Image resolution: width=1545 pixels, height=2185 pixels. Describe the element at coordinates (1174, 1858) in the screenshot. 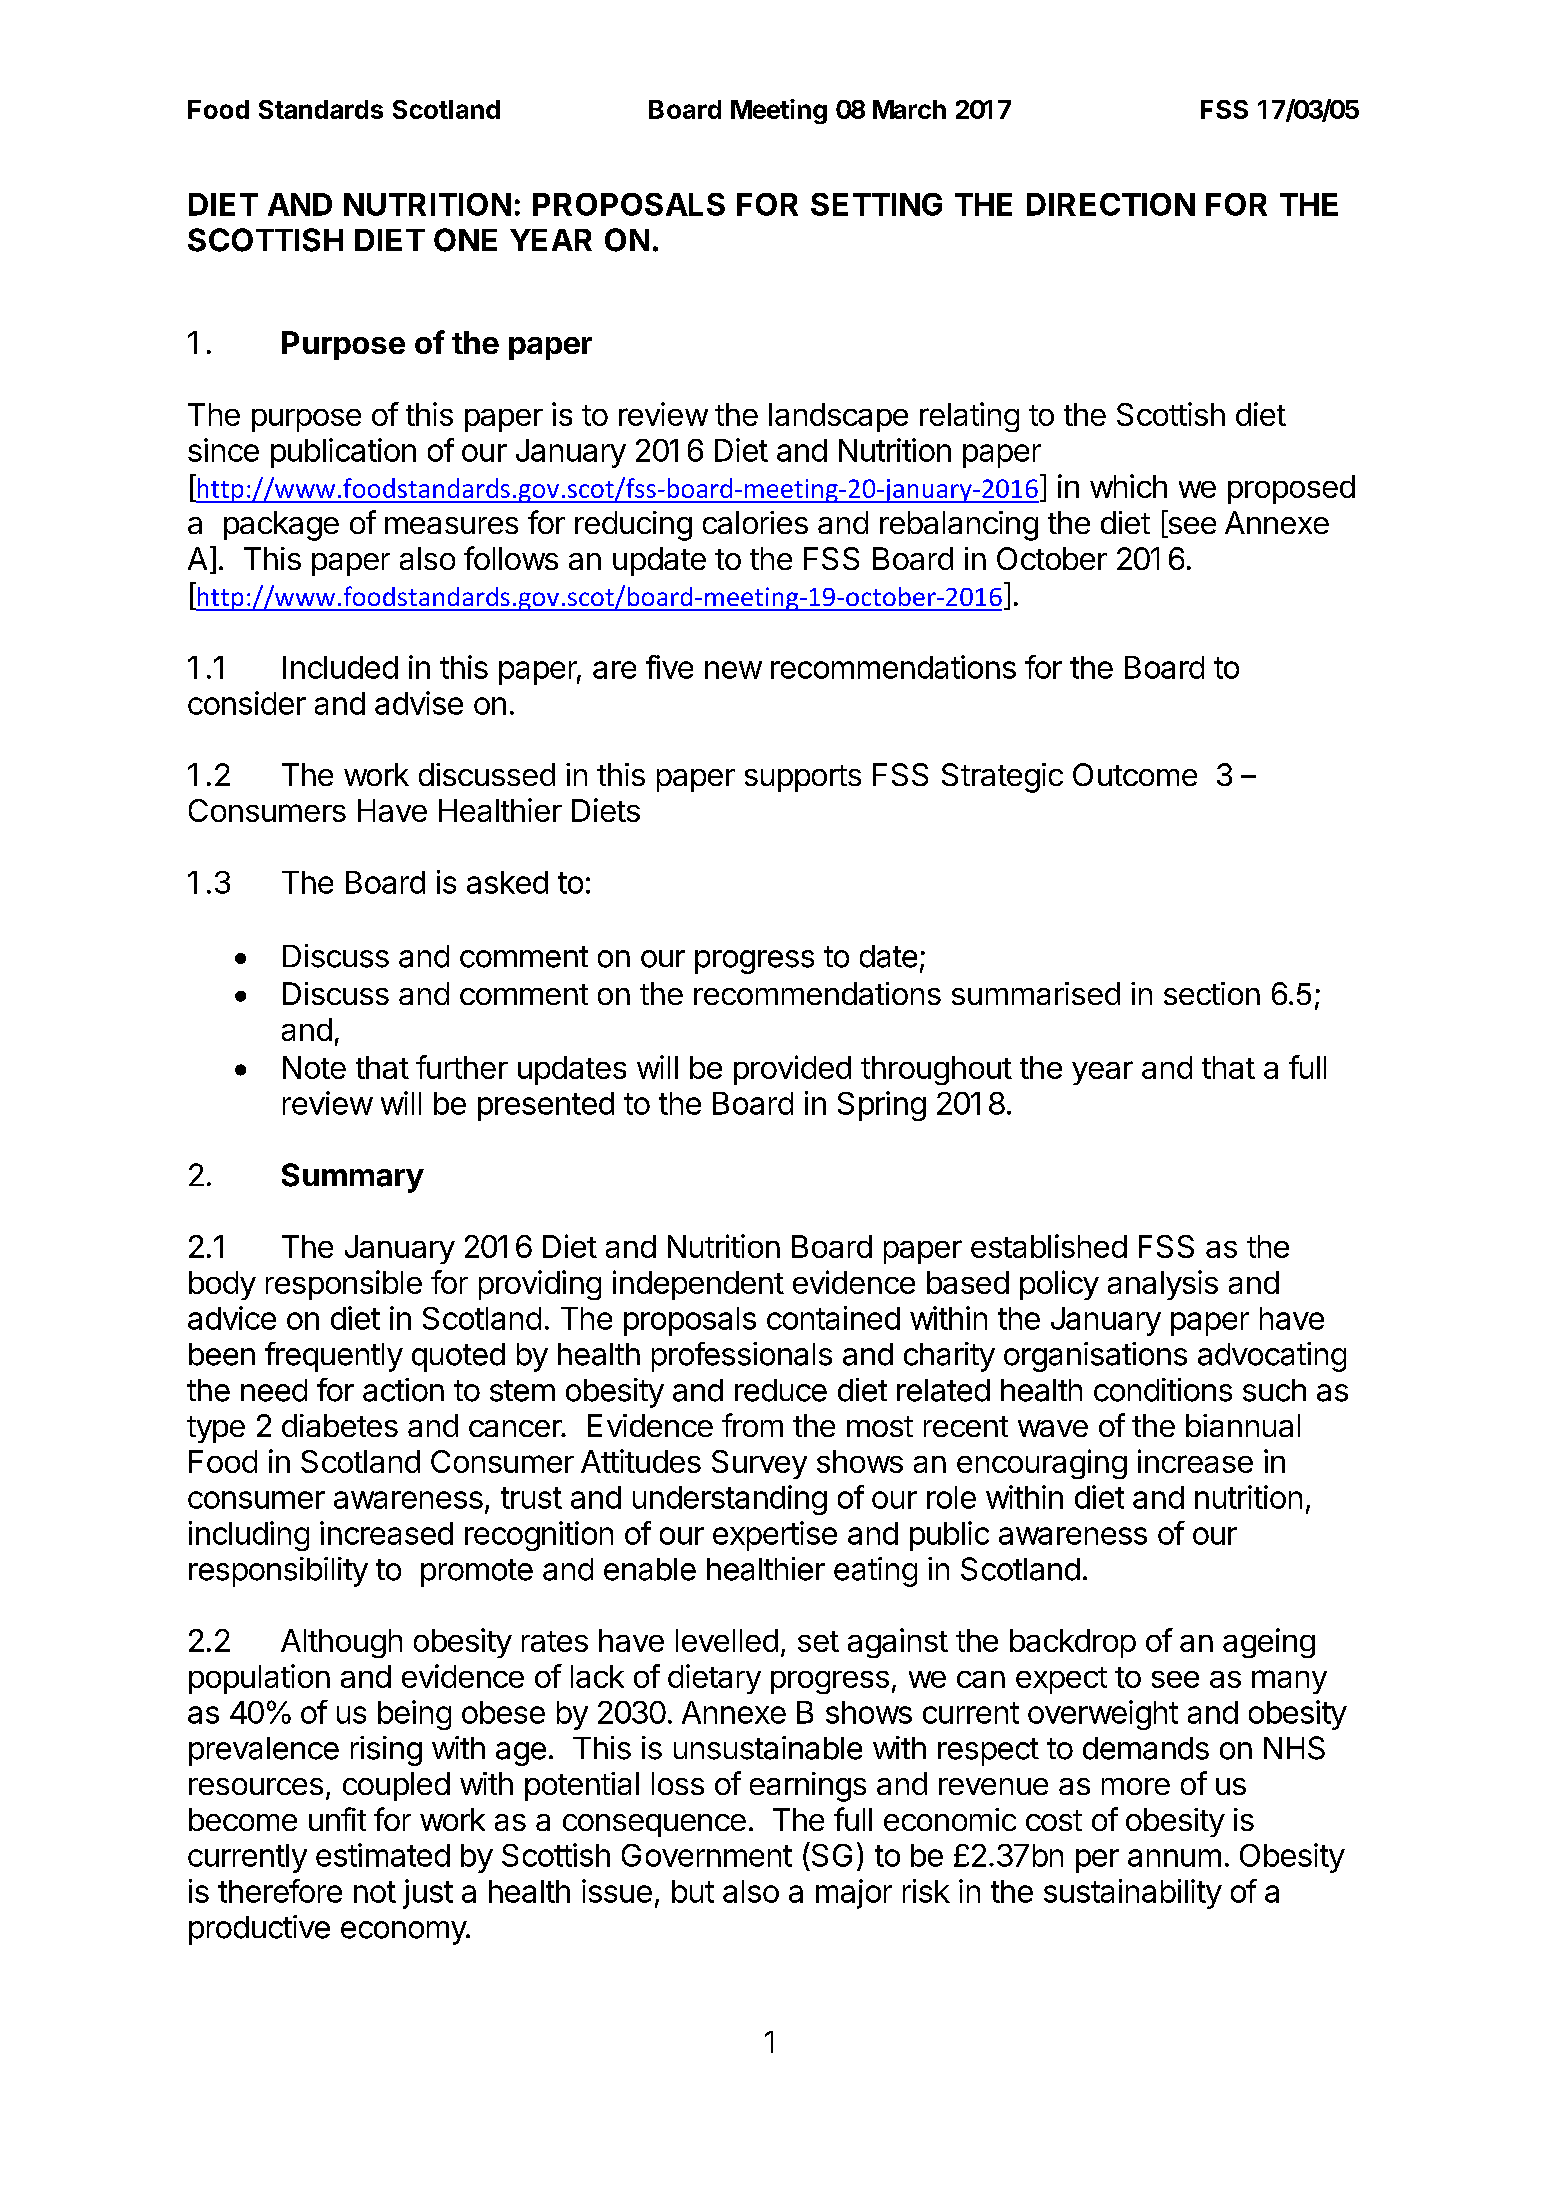

I see `annum` at that location.
